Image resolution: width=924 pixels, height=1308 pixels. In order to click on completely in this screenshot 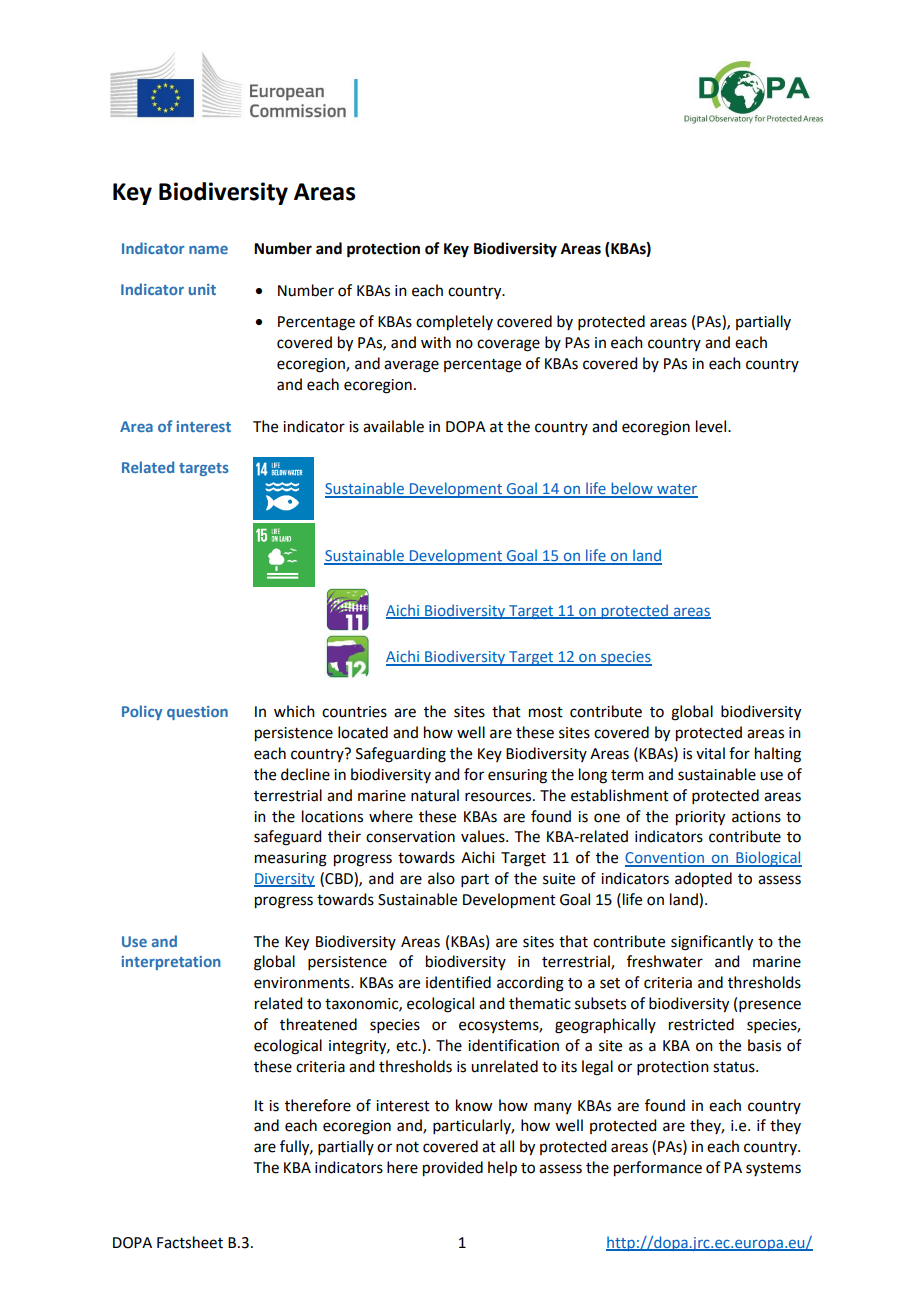, I will do `click(454, 323)`.
